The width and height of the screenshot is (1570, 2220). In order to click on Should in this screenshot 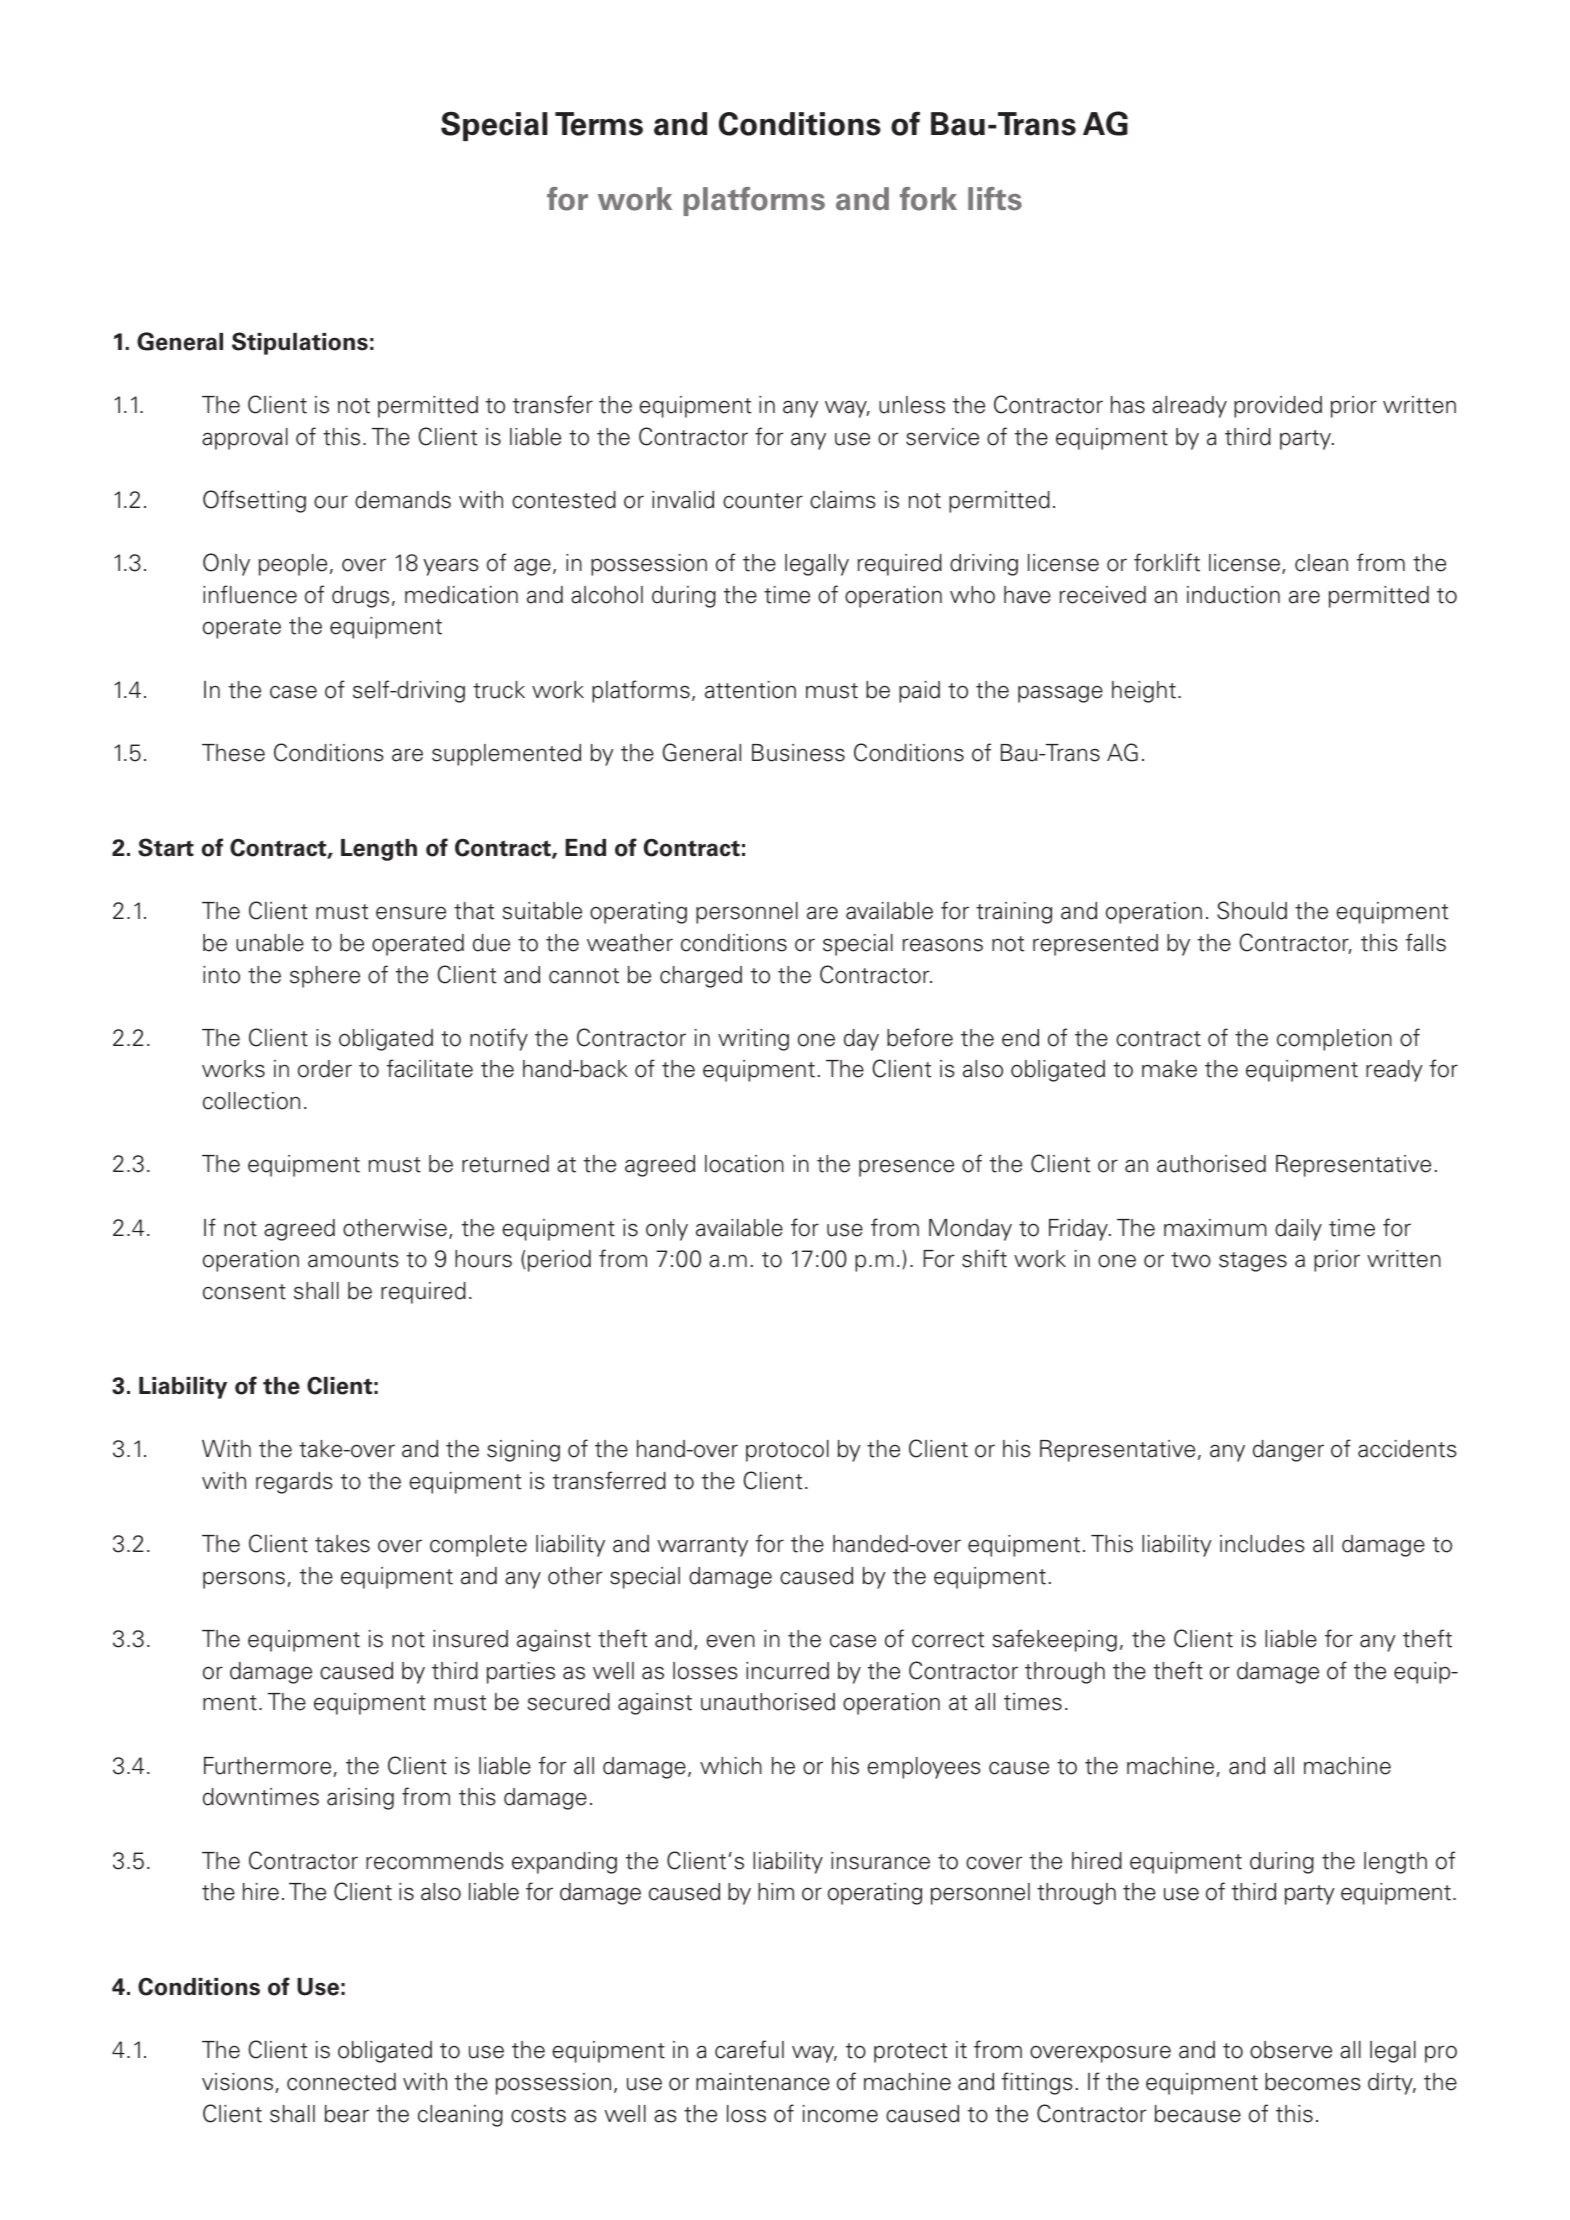, I will do `click(1252, 910)`.
